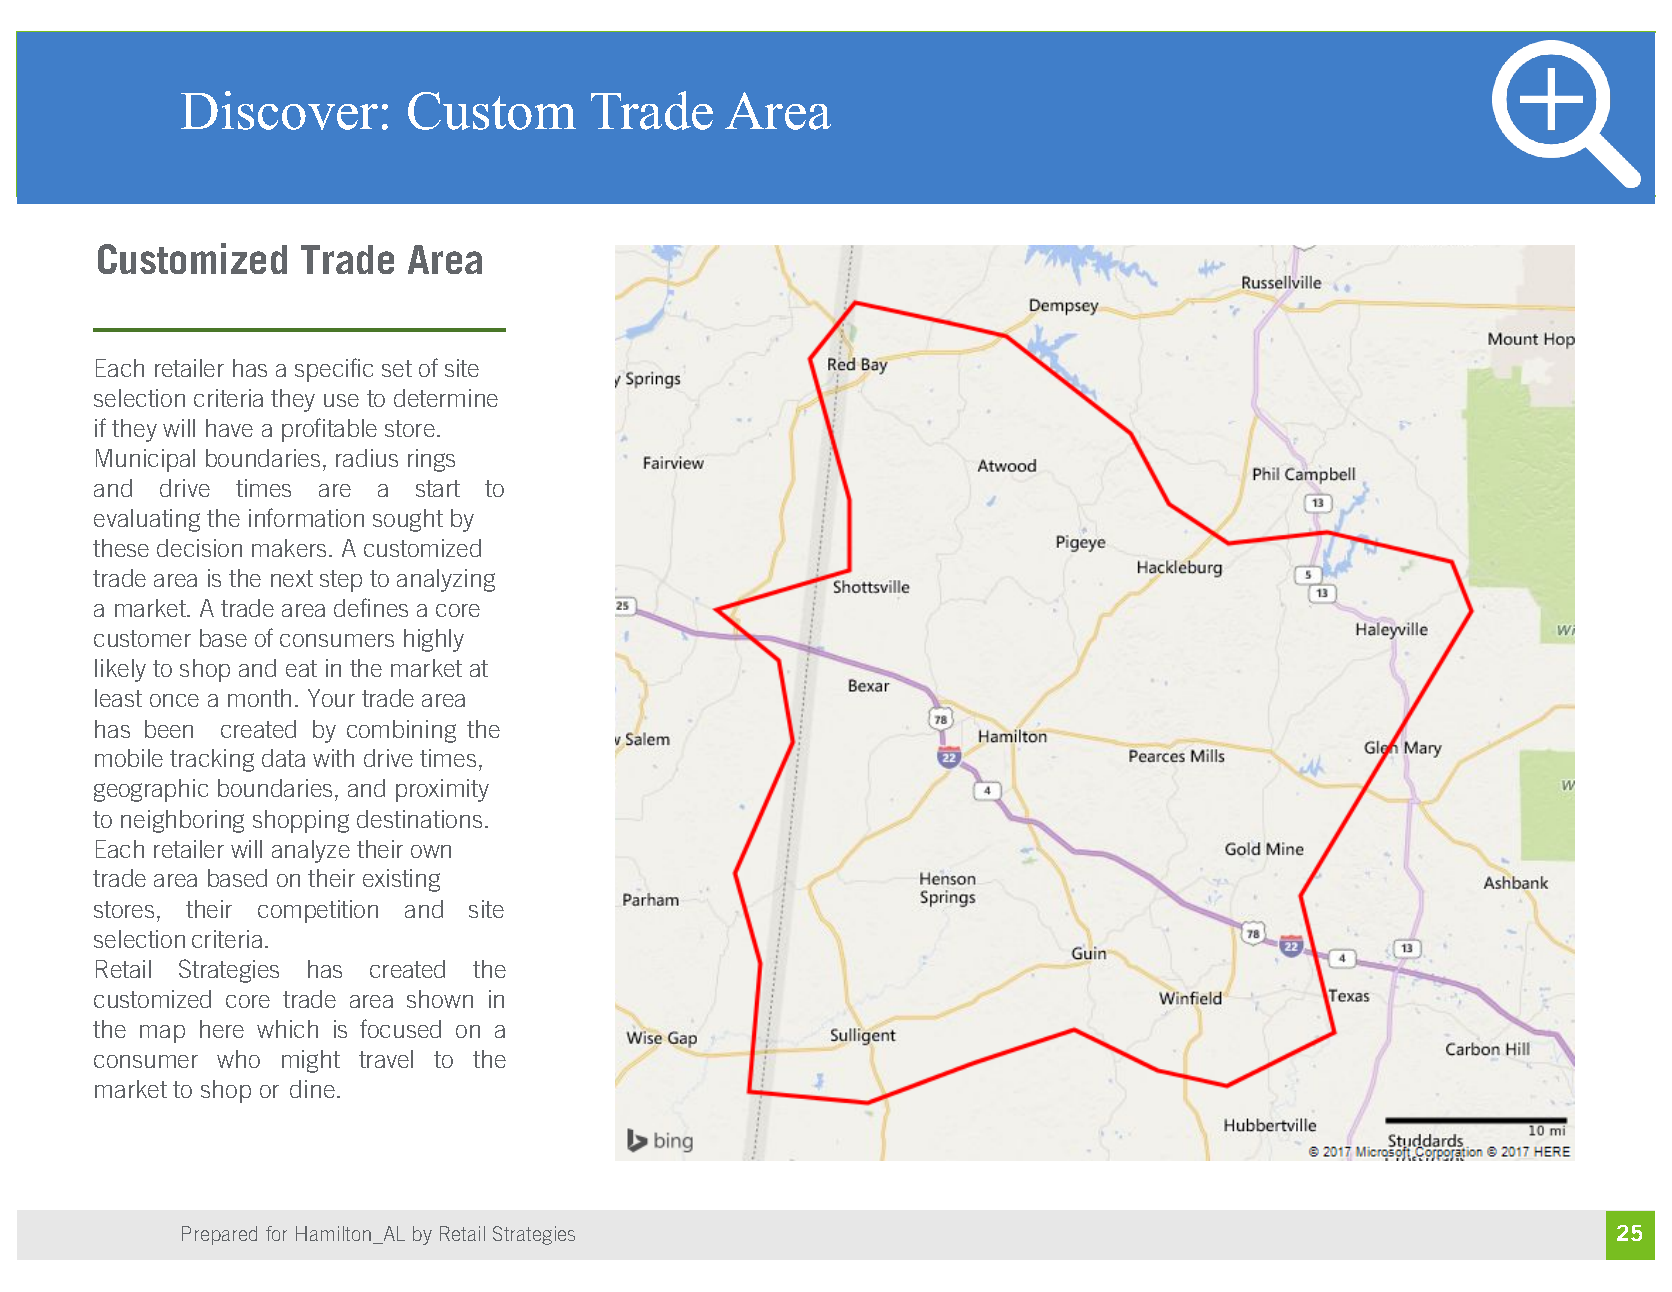 This document has height=1292, width=1672. Describe the element at coordinates (434, 640) in the document. I see `highly` at that location.
